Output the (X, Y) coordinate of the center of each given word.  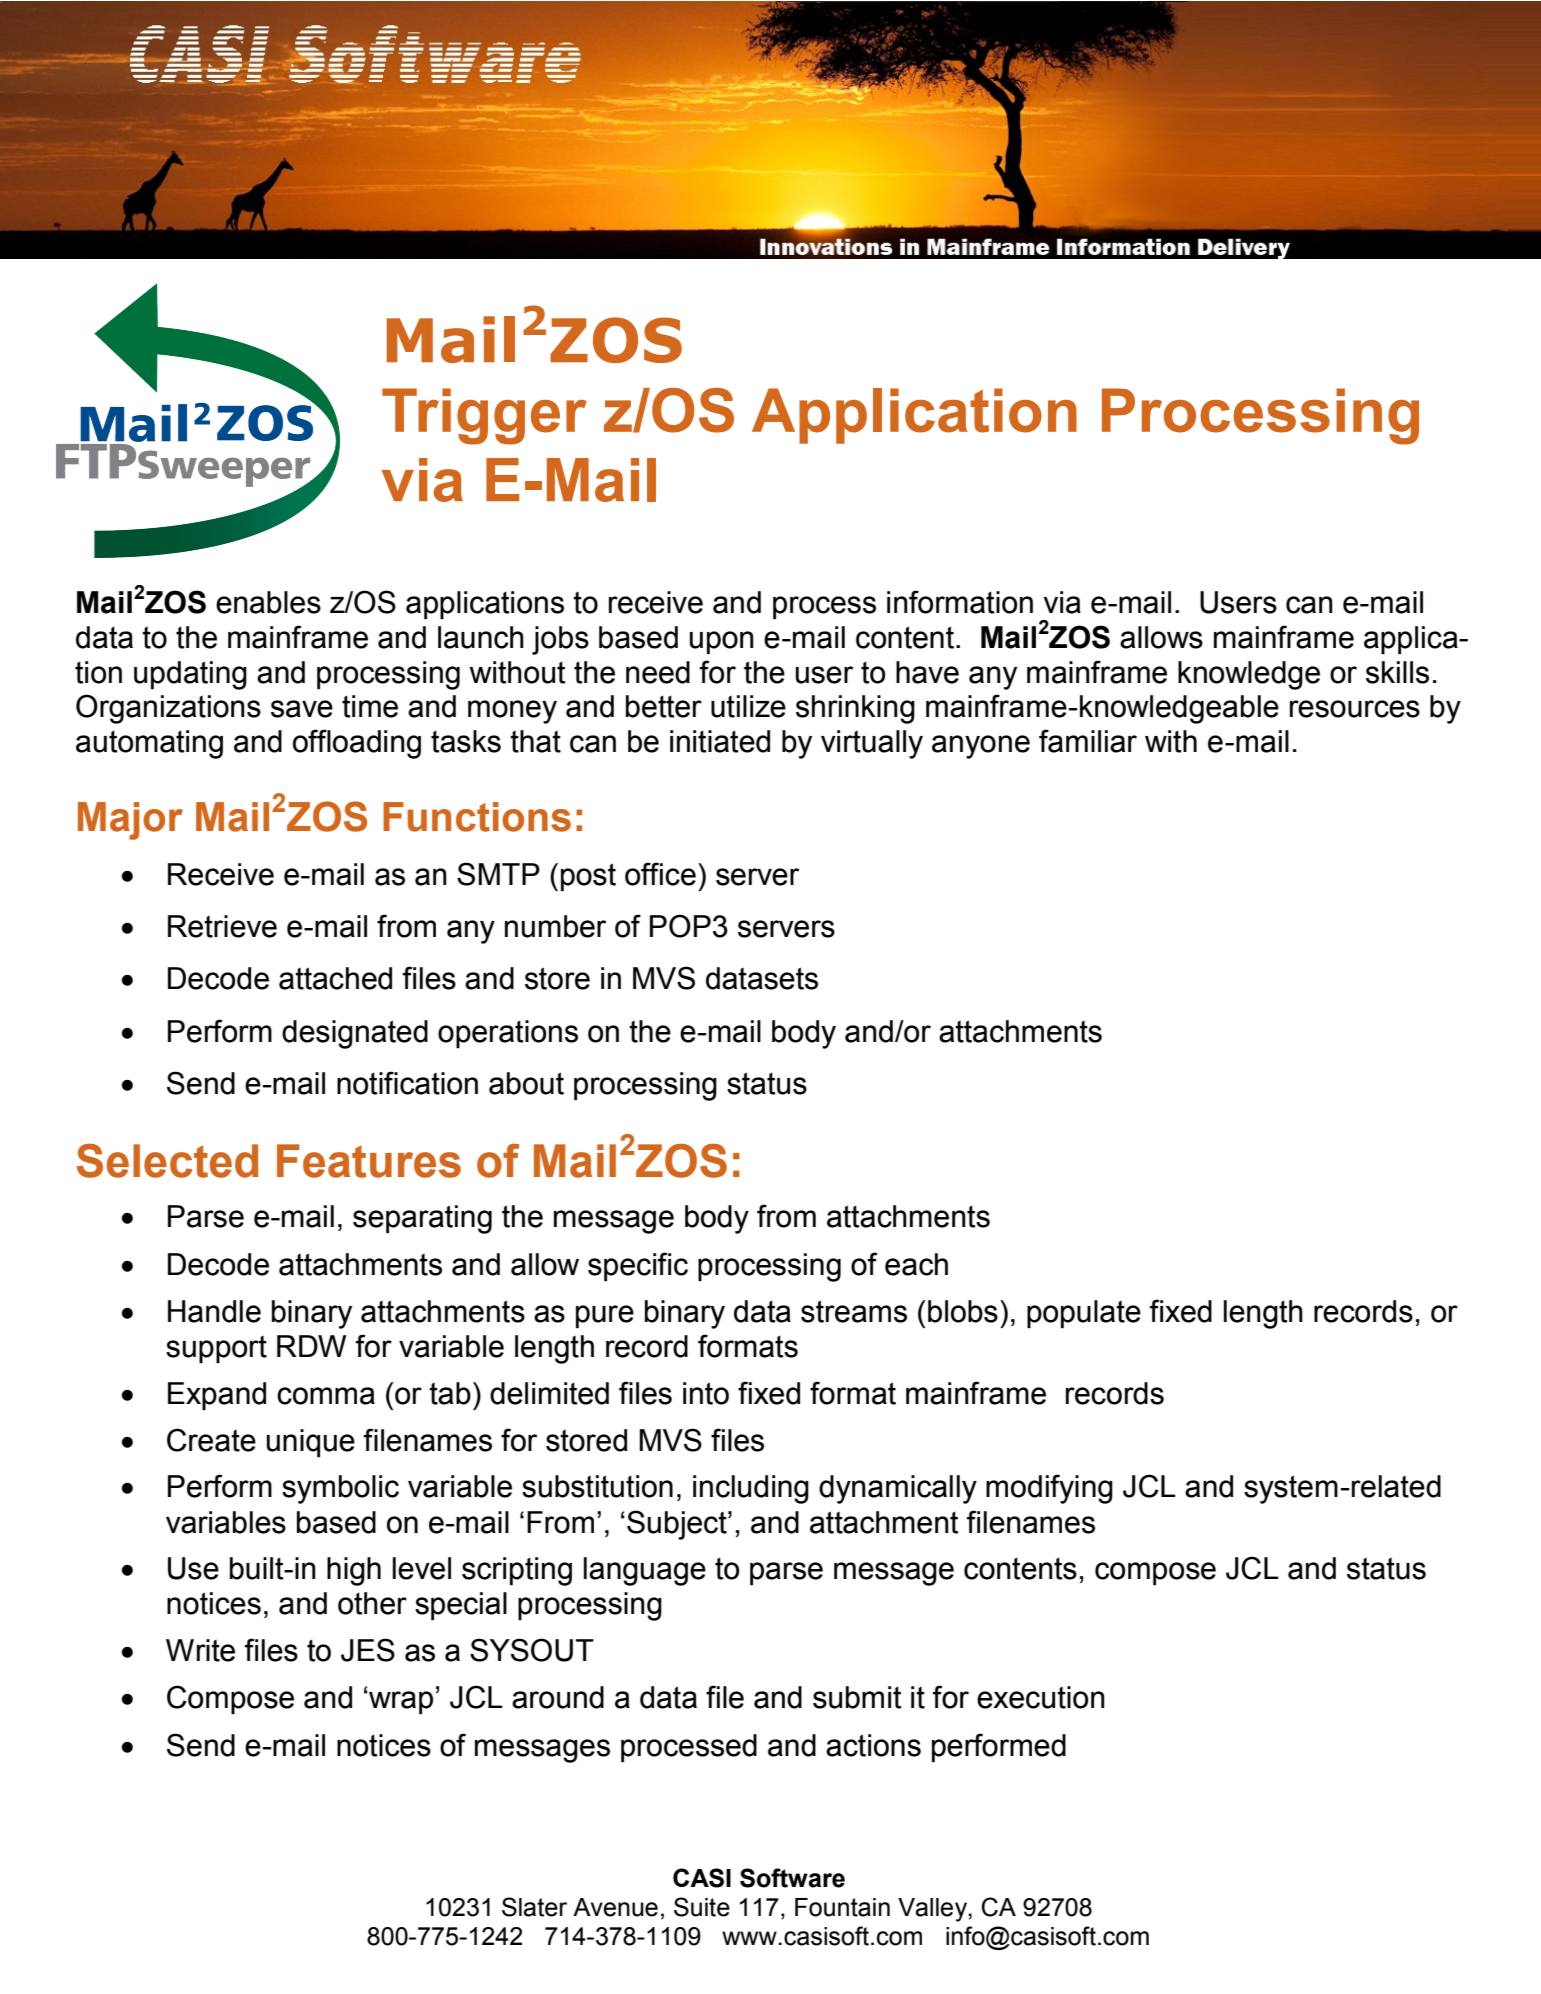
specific (638, 1266)
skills (1397, 672)
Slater (534, 1907)
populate (1084, 1314)
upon (722, 642)
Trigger (484, 416)
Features (369, 1161)
